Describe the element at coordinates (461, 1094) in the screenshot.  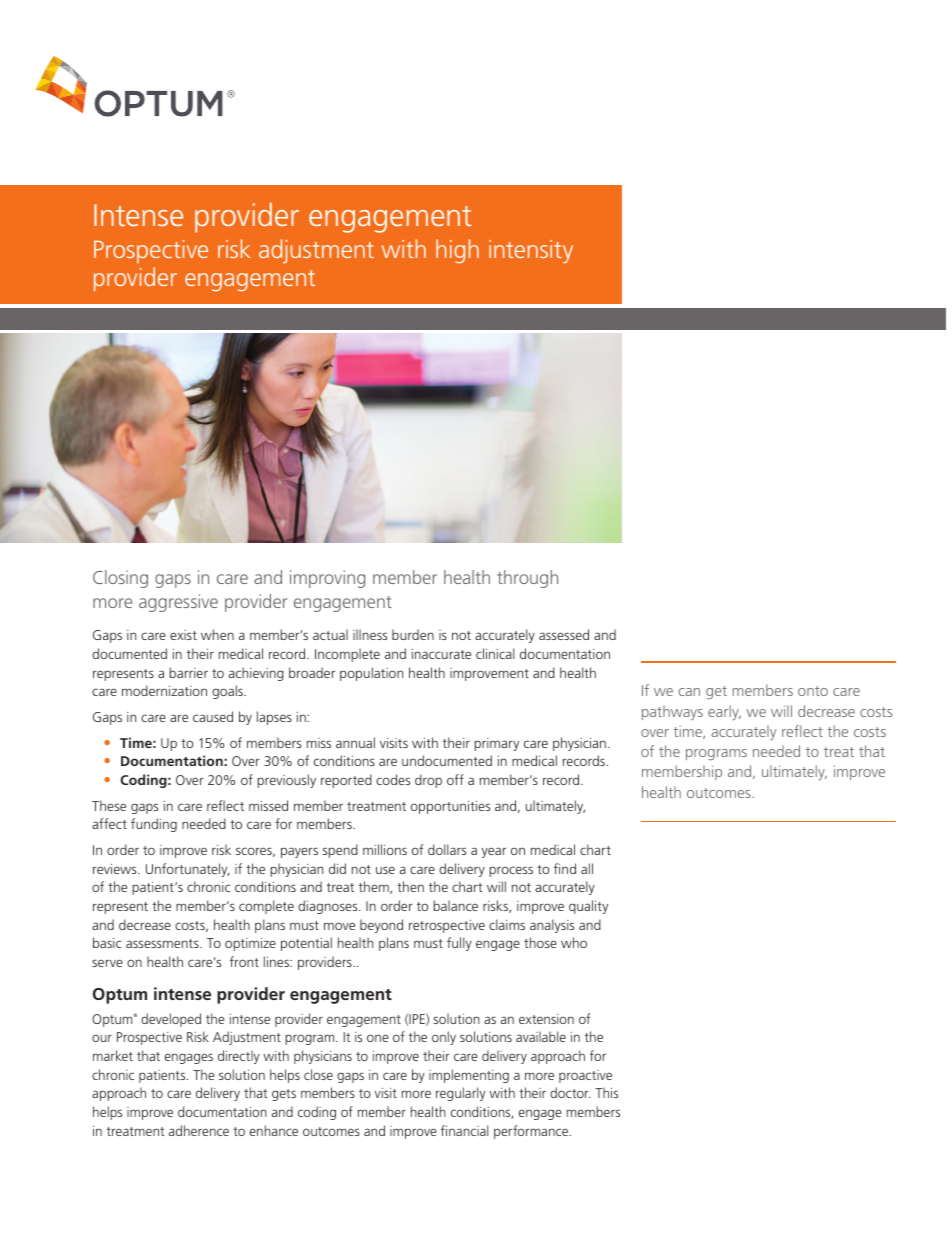
I see `regularly` at that location.
